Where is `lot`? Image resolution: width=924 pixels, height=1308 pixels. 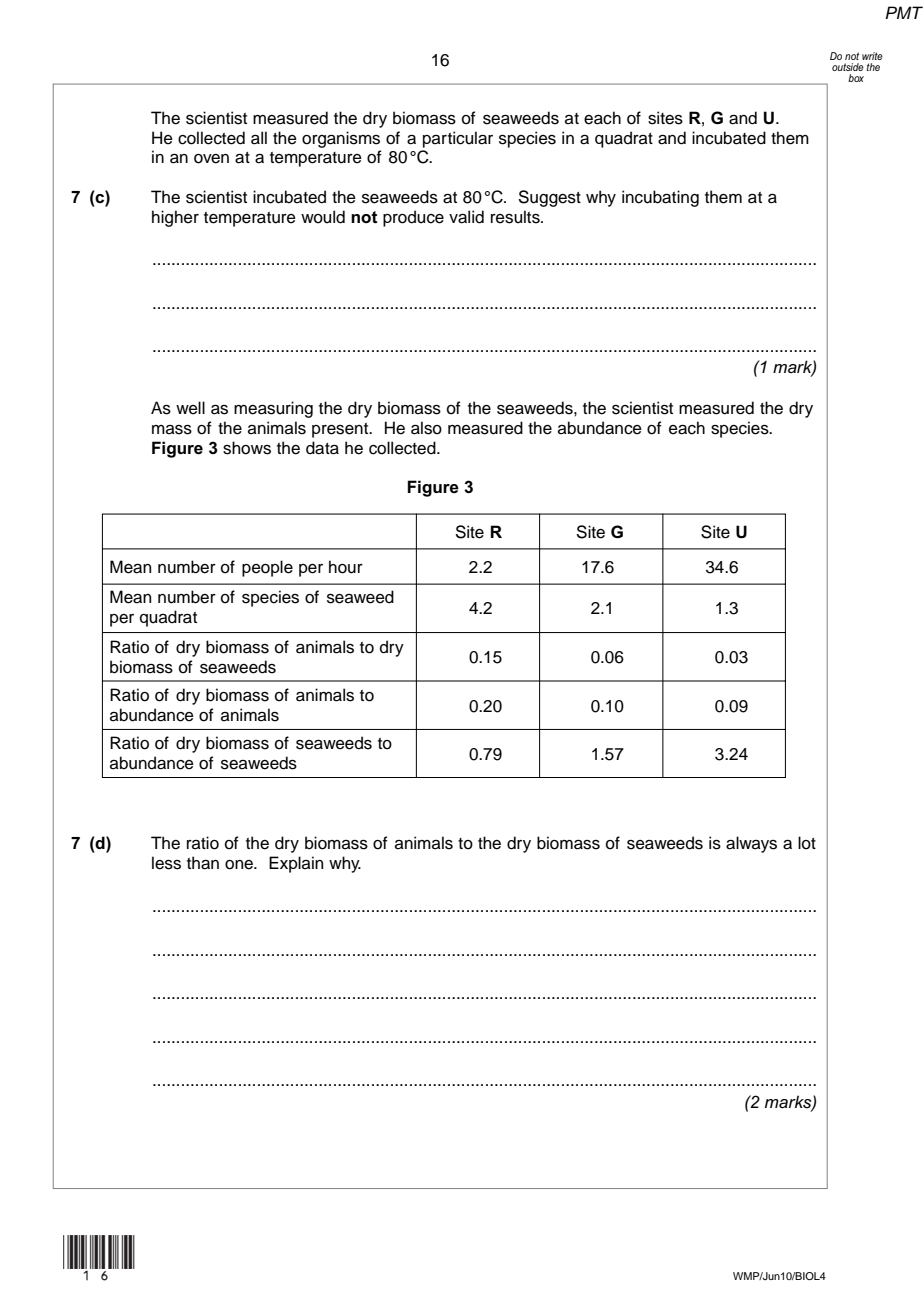 lot is located at coordinates (807, 843).
